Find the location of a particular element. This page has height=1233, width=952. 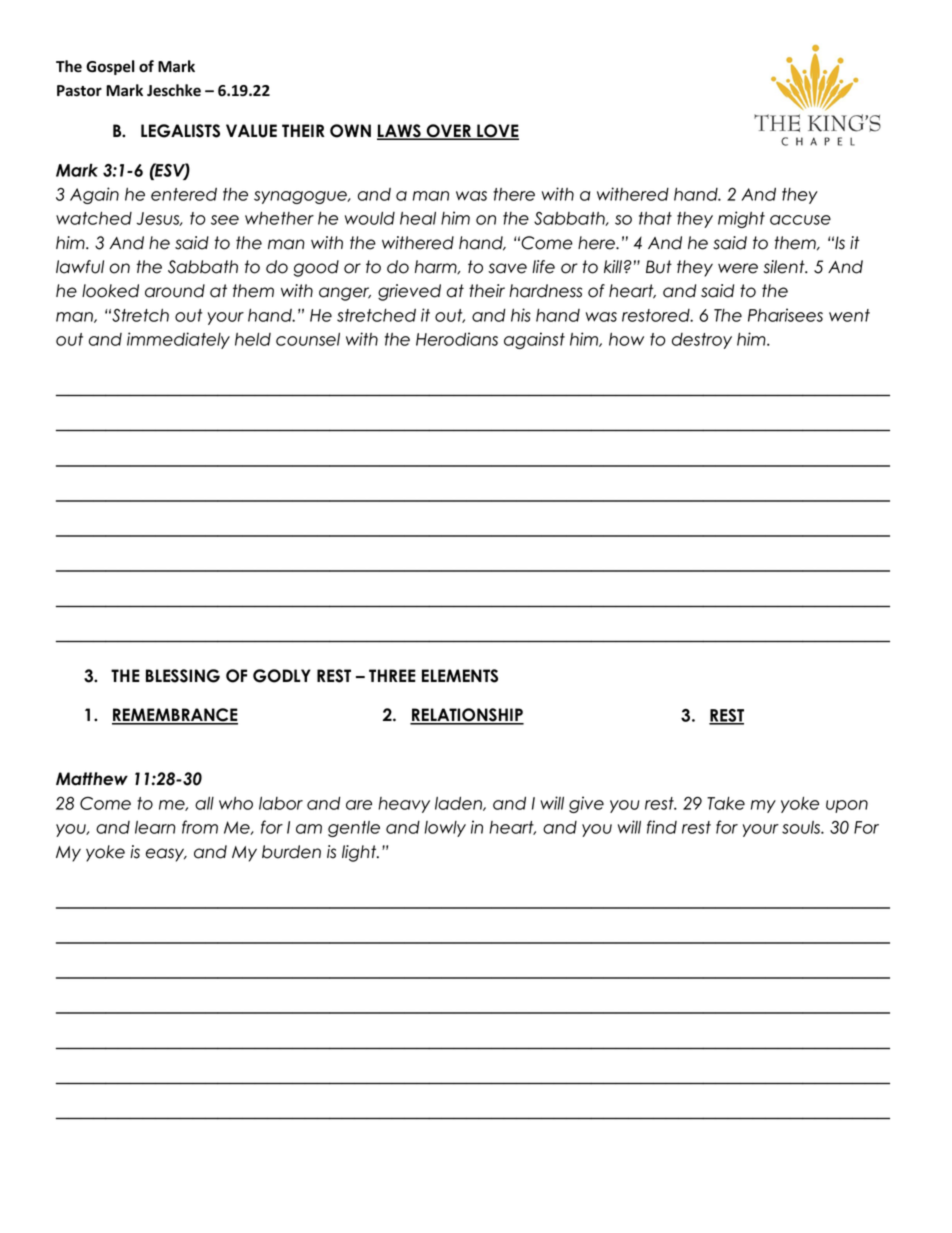

learn is located at coordinates (155, 827).
